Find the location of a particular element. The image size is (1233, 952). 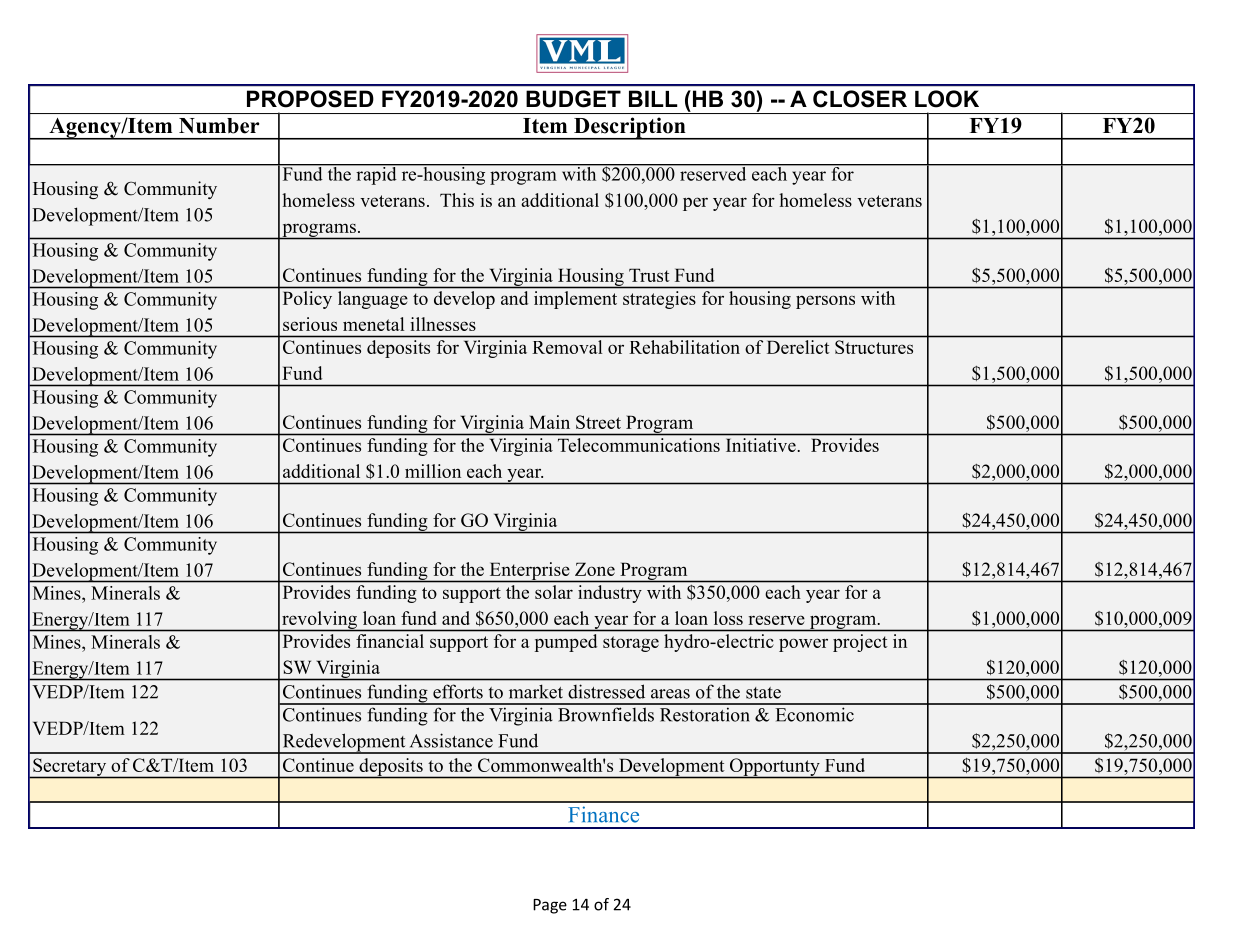

million is located at coordinates (433, 471).
